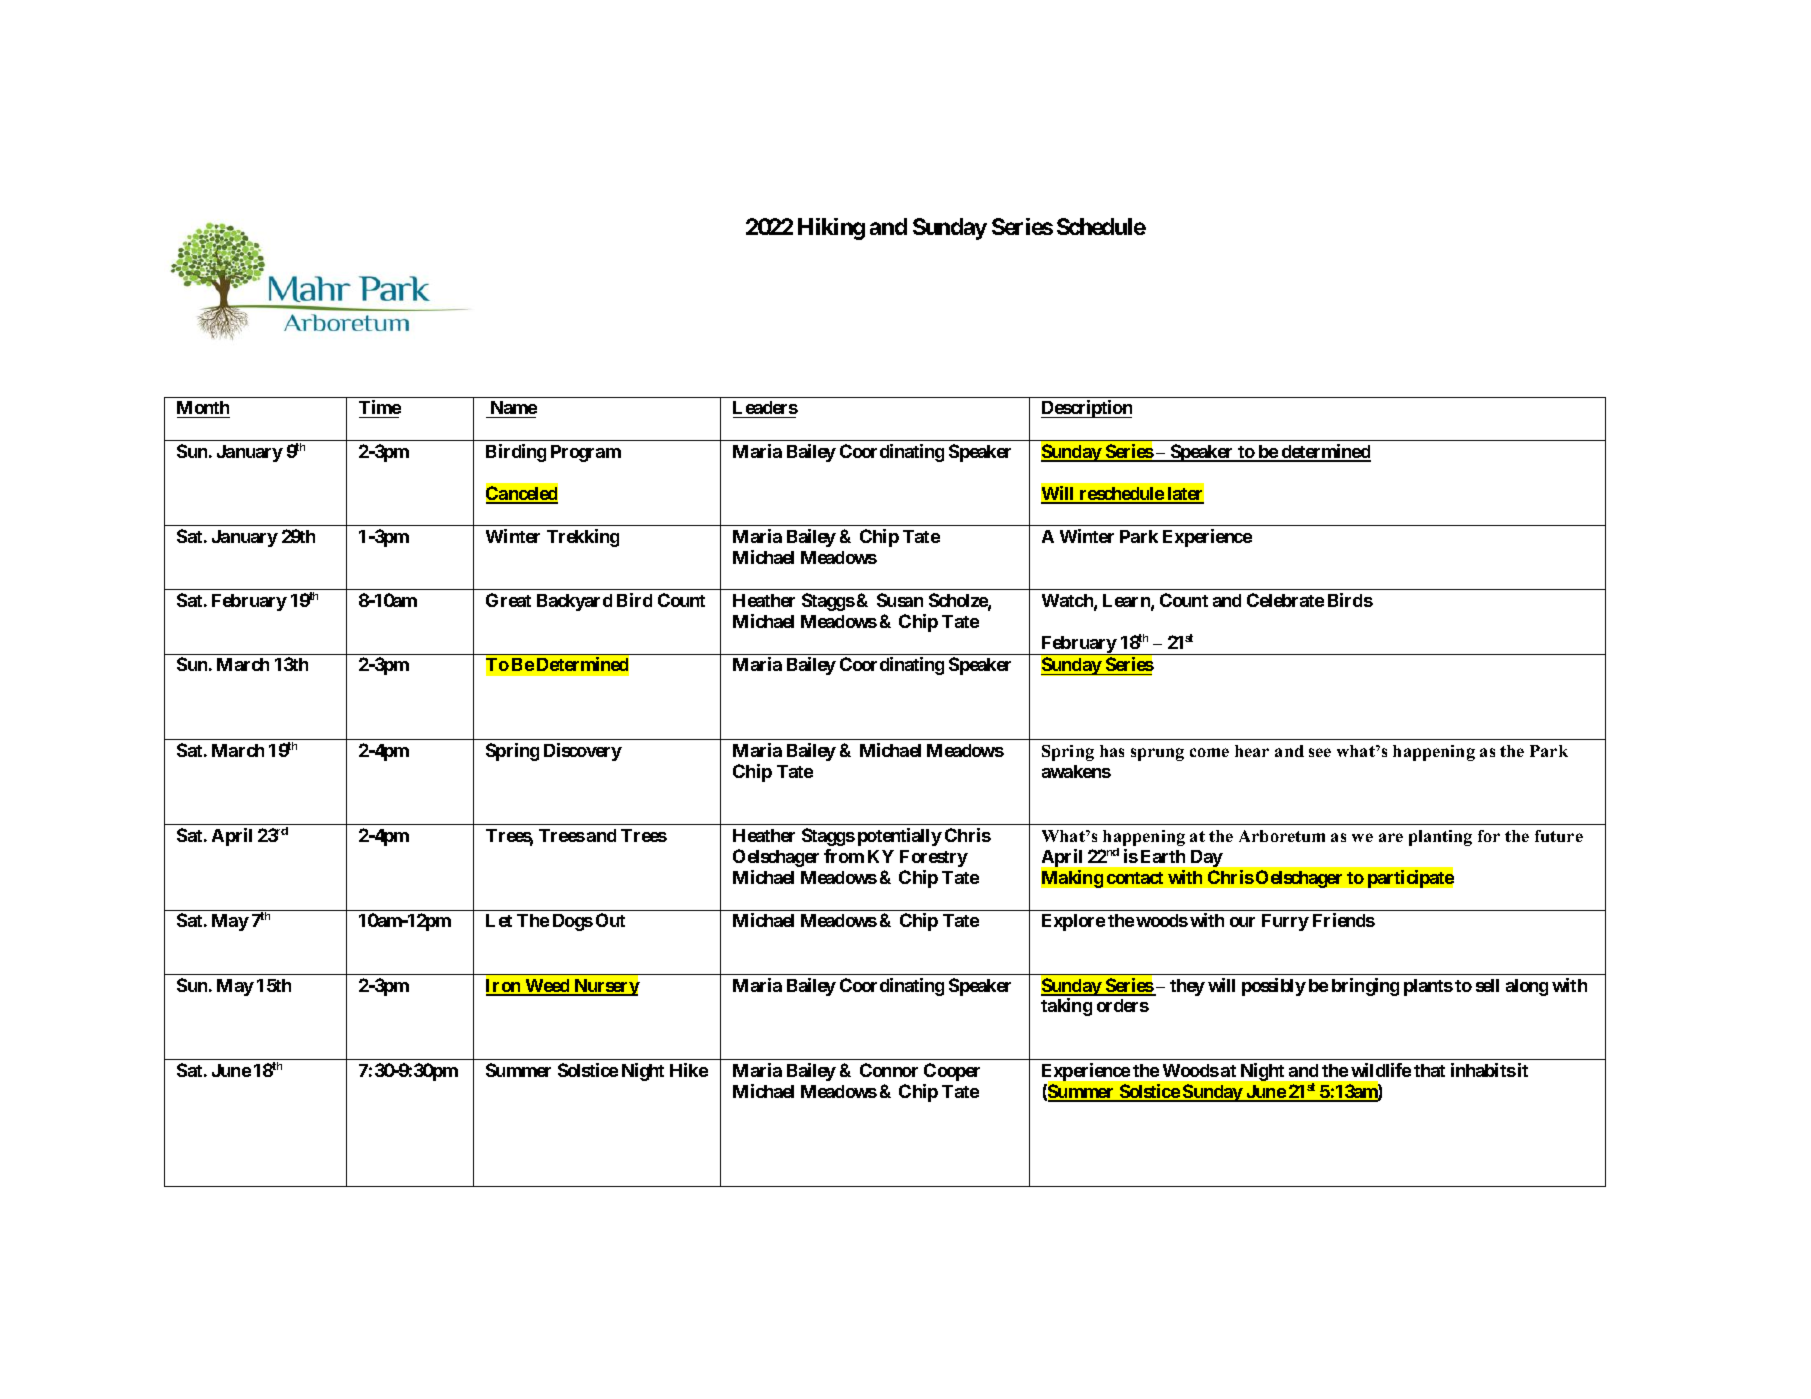 This page has width=1811, height=1399. Describe the element at coordinates (499, 920) in the page. I see `Let` at that location.
